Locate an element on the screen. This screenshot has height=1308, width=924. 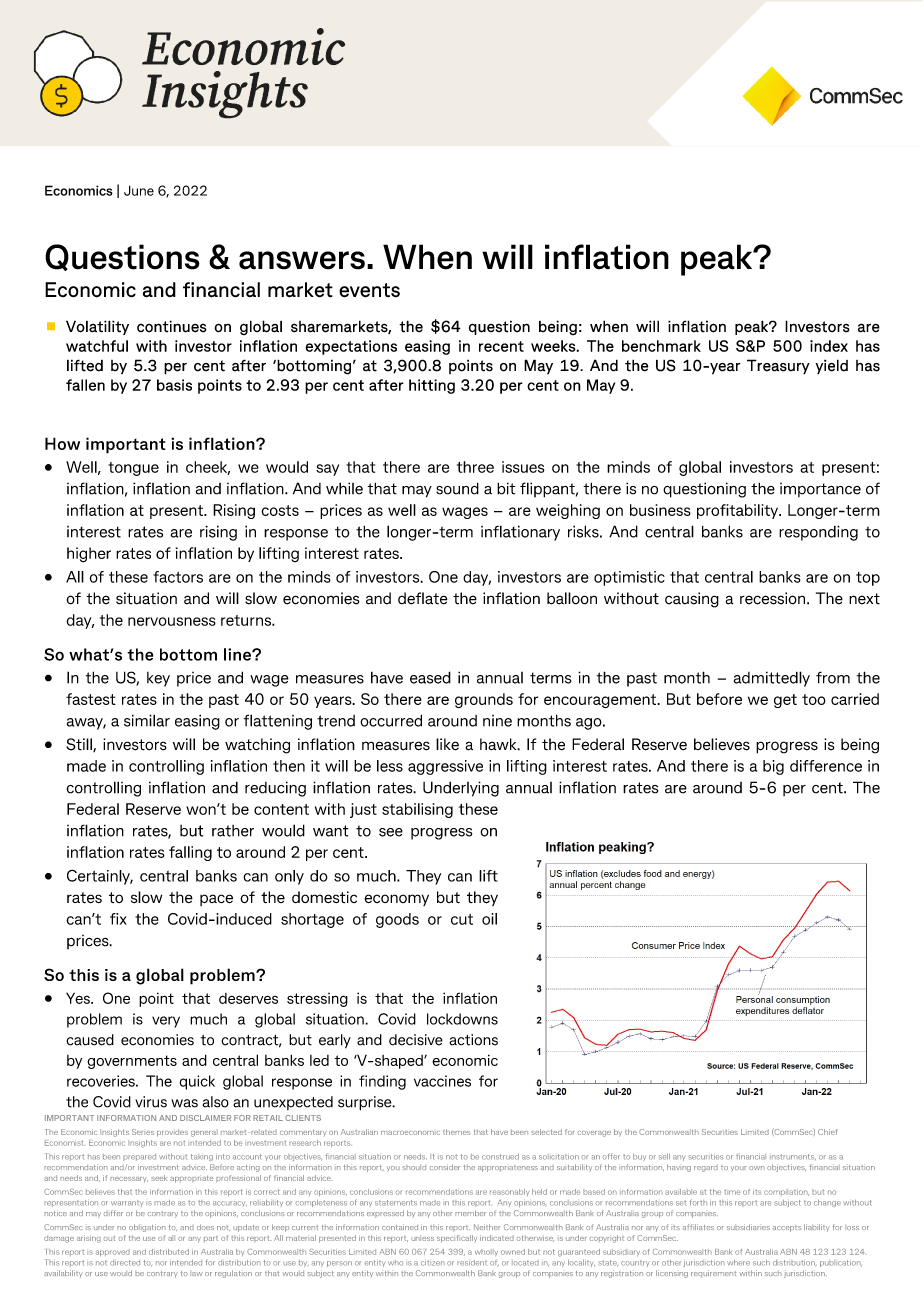
nervousness is located at coordinates (172, 621).
